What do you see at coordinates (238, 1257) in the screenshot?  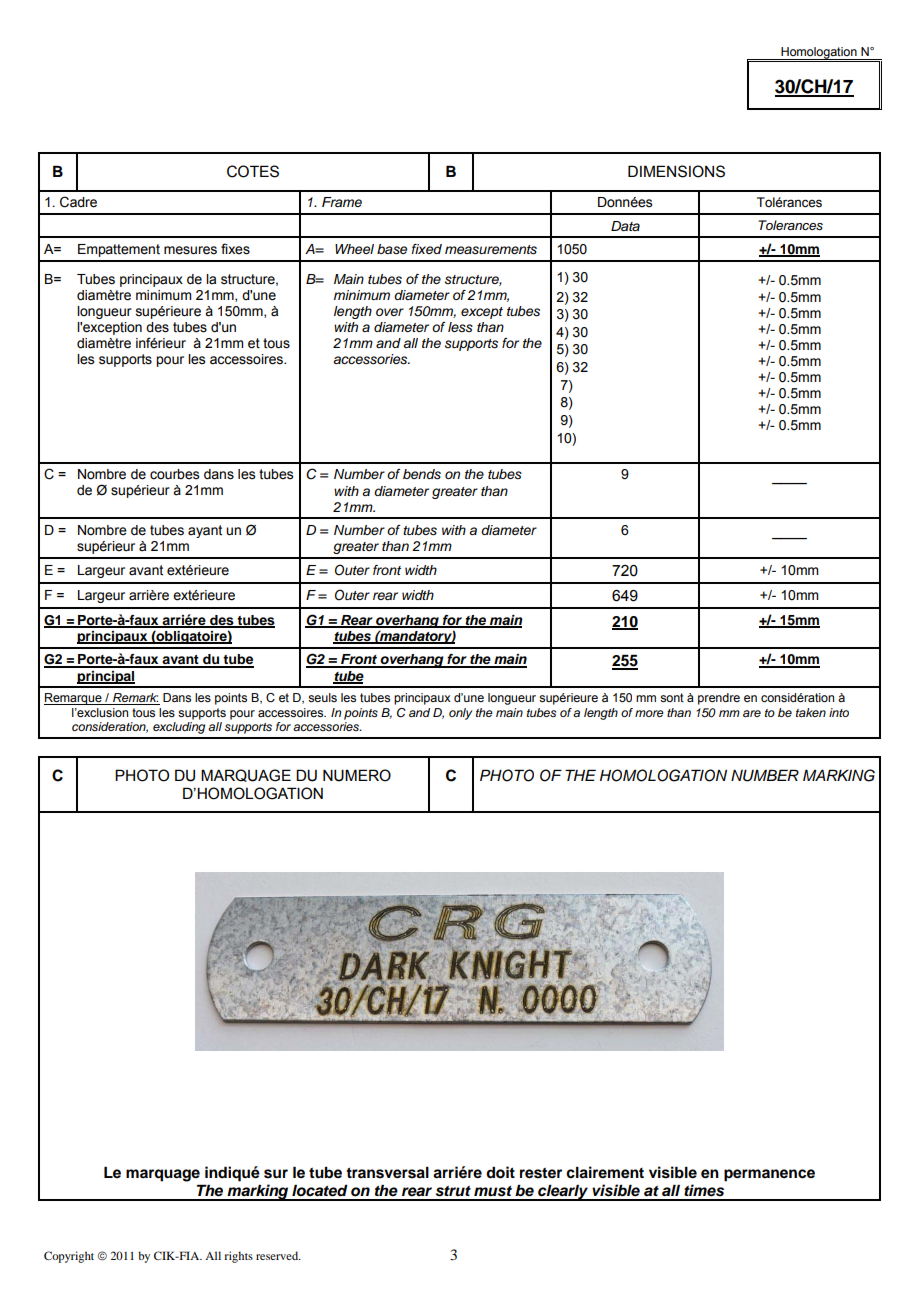 I see `rights` at bounding box center [238, 1257].
